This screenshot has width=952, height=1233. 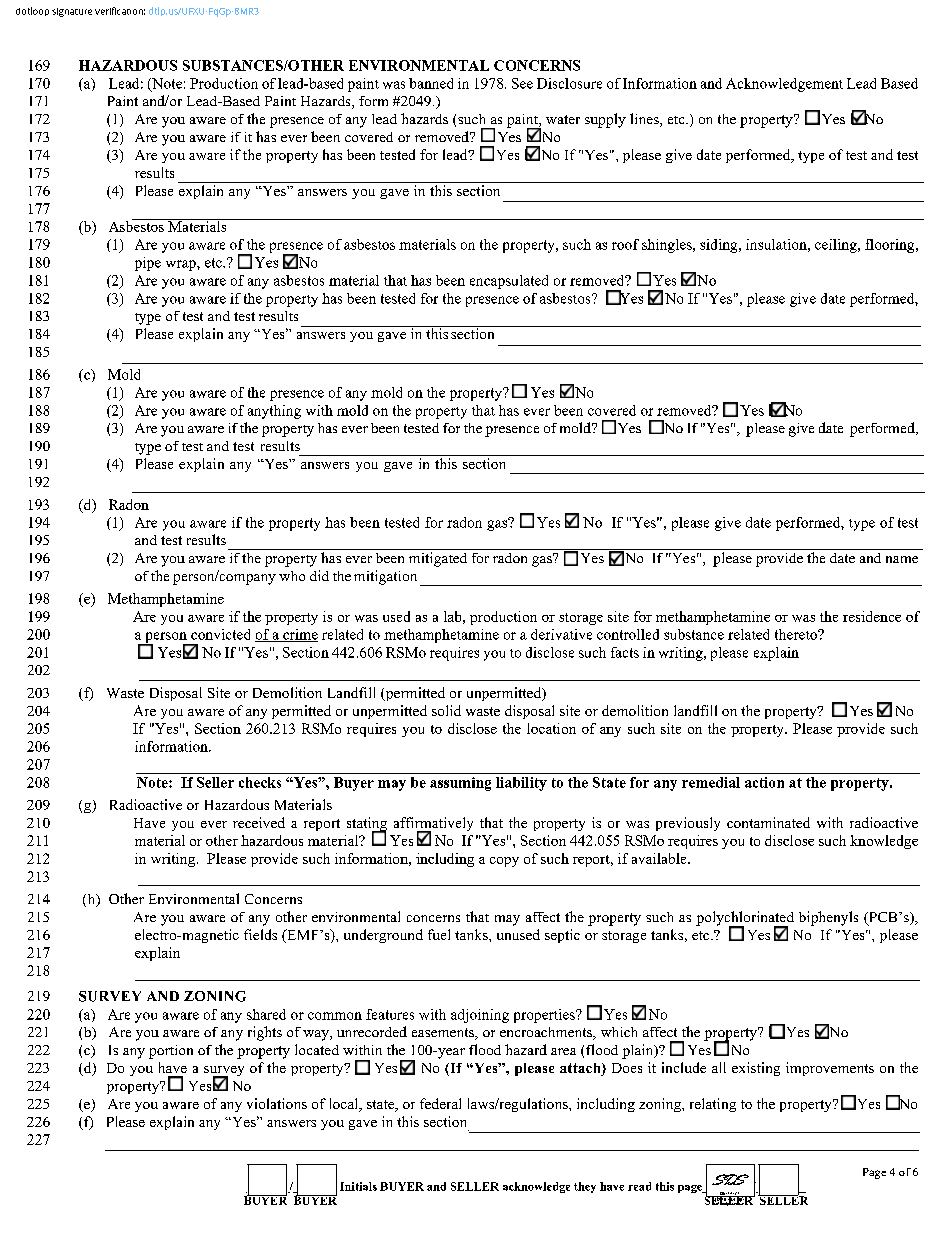 What do you see at coordinates (182, 265) in the screenshot?
I see `wrap` at bounding box center [182, 265].
